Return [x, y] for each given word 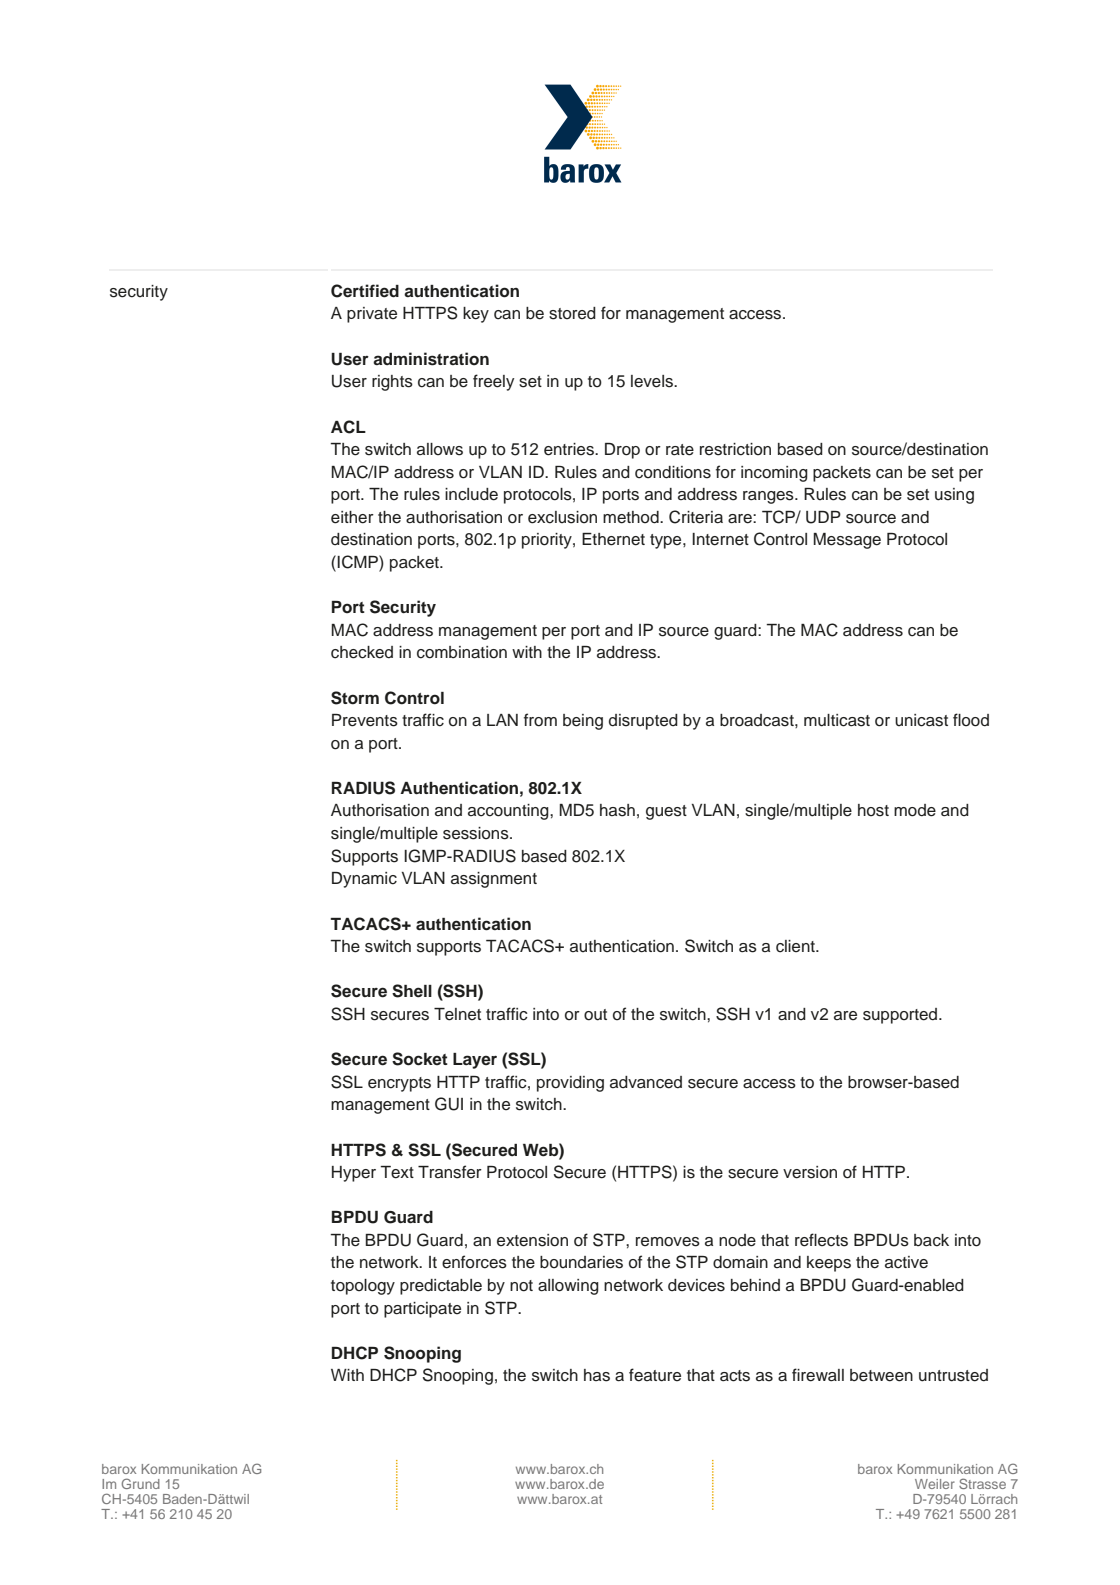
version [810, 1172]
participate [422, 1310]
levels [653, 381]
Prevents [365, 720]
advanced [646, 1082]
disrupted [643, 722]
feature [655, 1375]
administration [431, 359]
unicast [921, 720]
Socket [420, 1059]
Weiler [935, 1484]
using [954, 496]
